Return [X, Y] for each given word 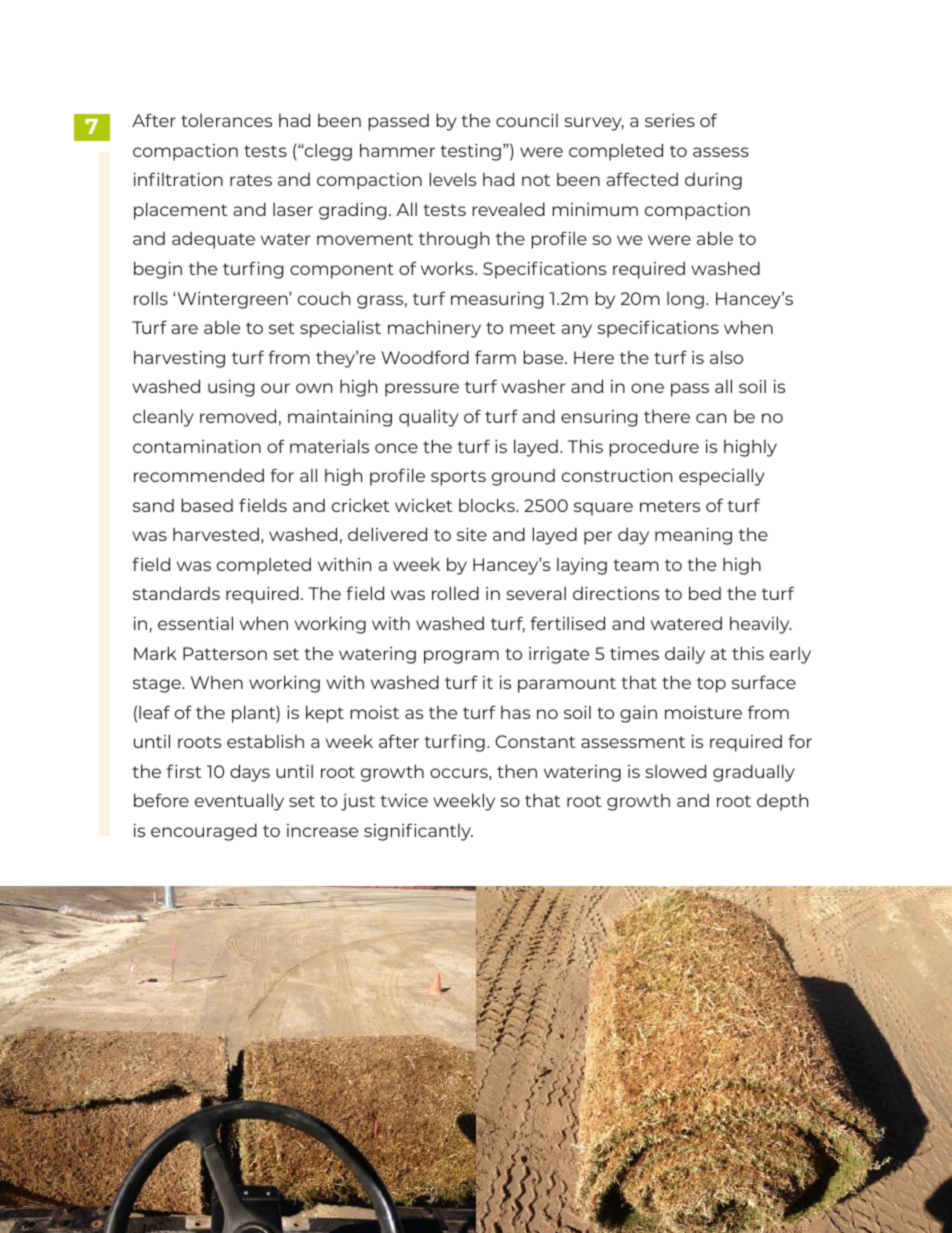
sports [458, 478]
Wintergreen [232, 300]
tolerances [226, 120]
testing [470, 152]
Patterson [225, 653]
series [670, 120]
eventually [239, 802]
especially [722, 477]
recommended [199, 475]
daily [685, 655]
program [461, 657]
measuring [497, 300]
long [685, 300]
